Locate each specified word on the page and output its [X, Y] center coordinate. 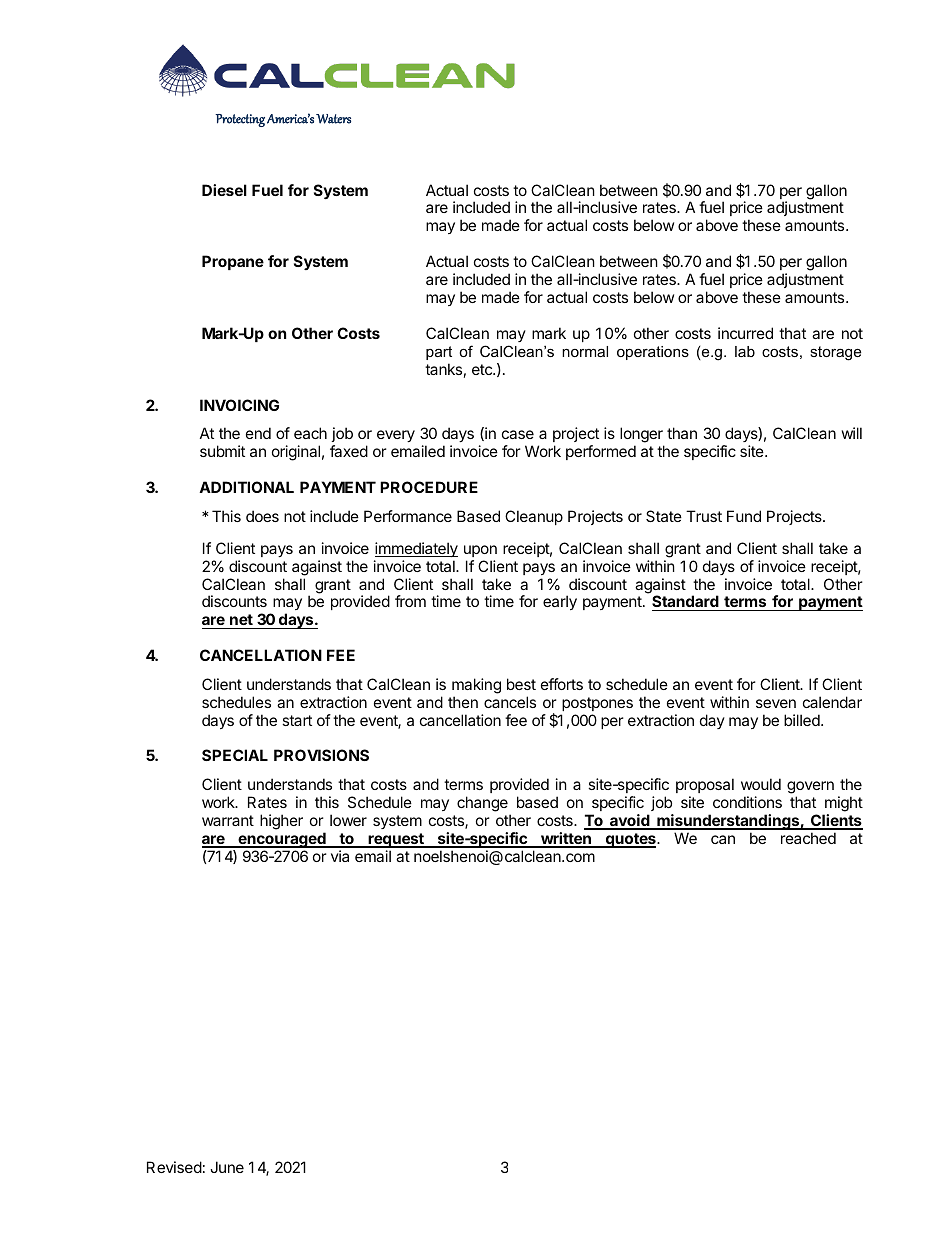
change [482, 804]
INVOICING [239, 405]
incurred [745, 333]
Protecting [240, 120]
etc [483, 369]
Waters [333, 119]
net [241, 621]
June [227, 1167]
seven [776, 703]
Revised [174, 1167]
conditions [747, 802]
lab [745, 351]
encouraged [282, 840]
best [521, 684]
